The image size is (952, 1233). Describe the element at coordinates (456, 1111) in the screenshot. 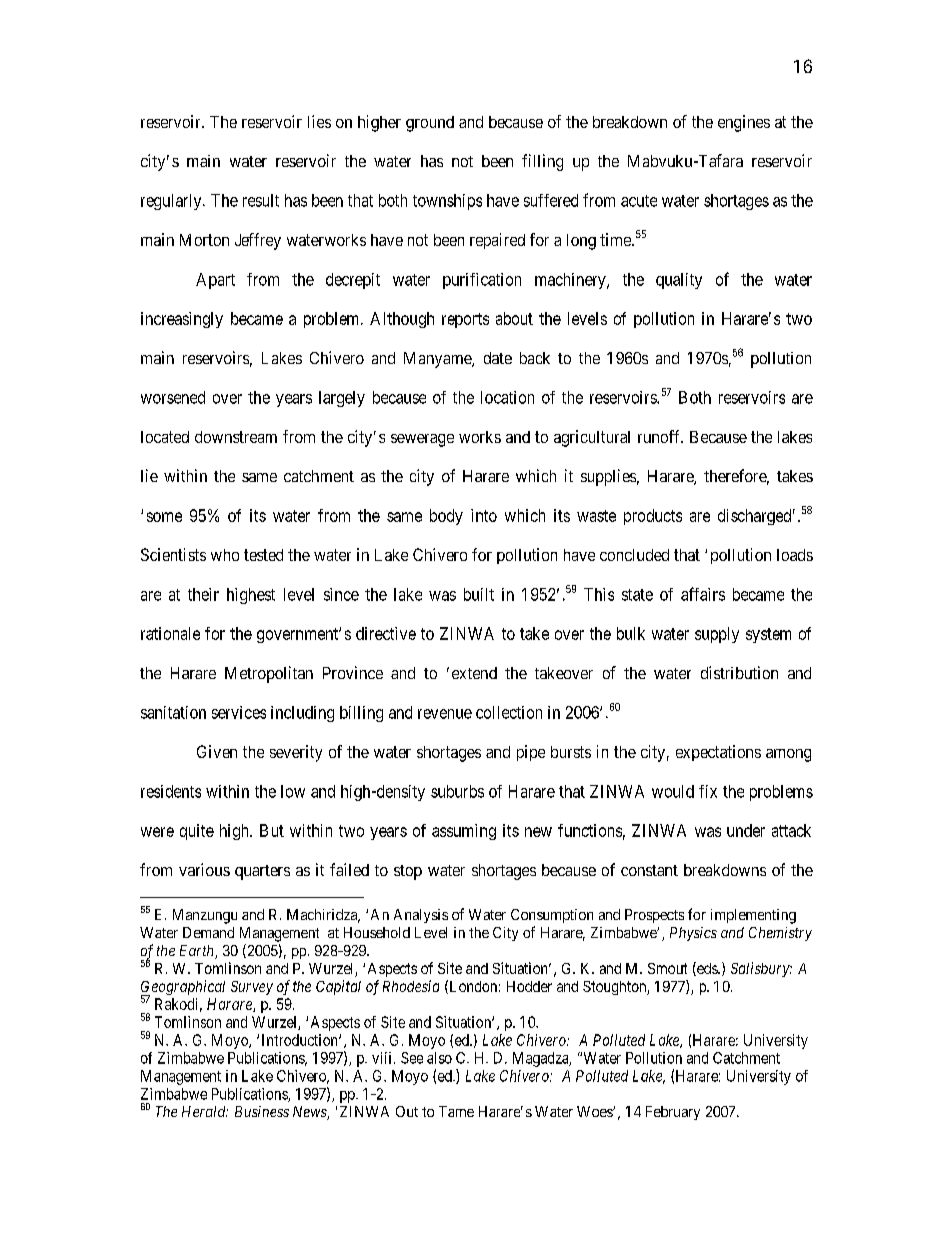

I see `Tame` at that location.
